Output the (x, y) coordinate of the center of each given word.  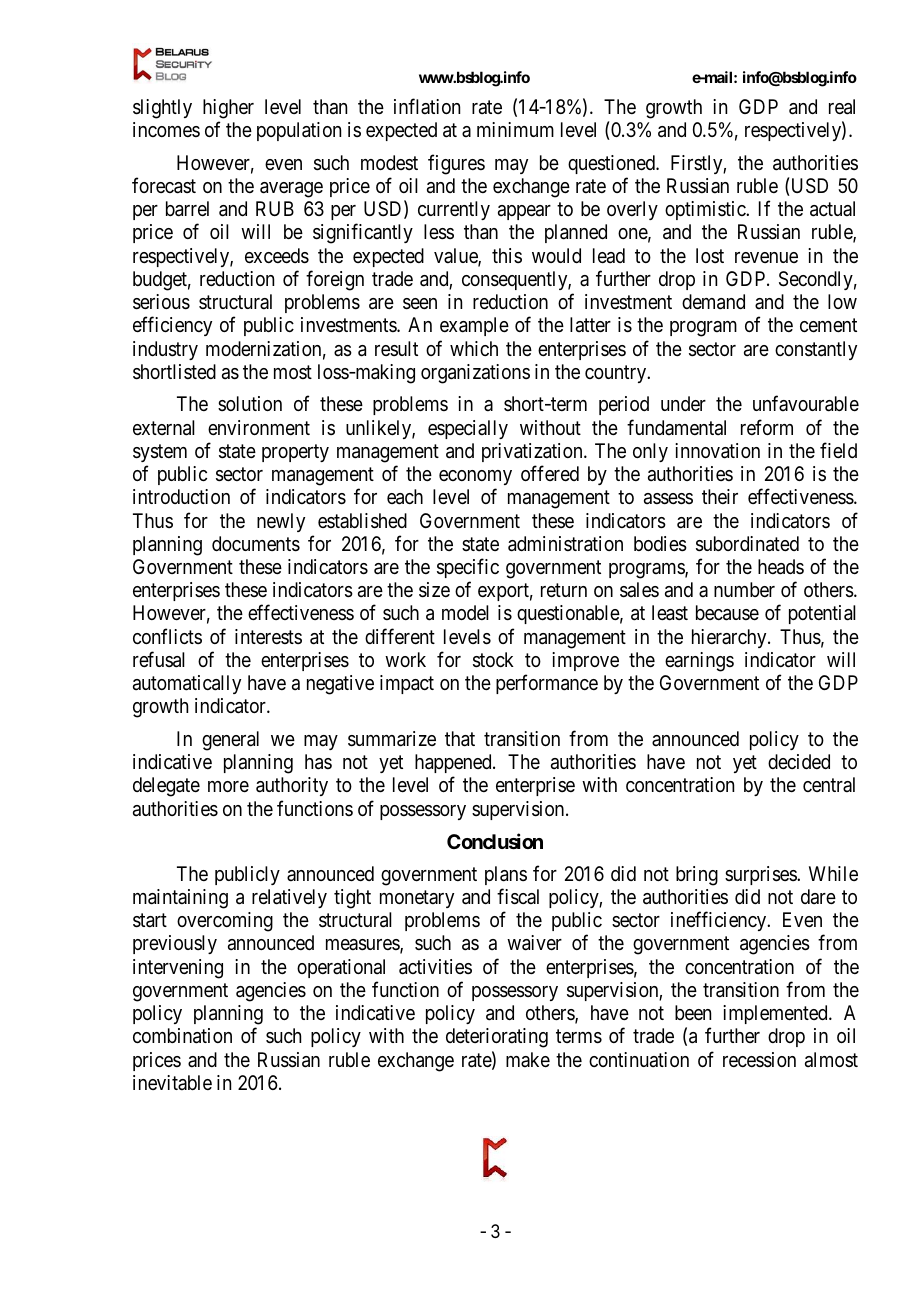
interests (268, 636)
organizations (475, 374)
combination (182, 1036)
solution (250, 403)
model (465, 612)
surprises (761, 875)
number (744, 589)
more (228, 787)
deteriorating (497, 1038)
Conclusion (495, 841)
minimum (515, 129)
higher (228, 109)
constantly (816, 350)
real (842, 107)
